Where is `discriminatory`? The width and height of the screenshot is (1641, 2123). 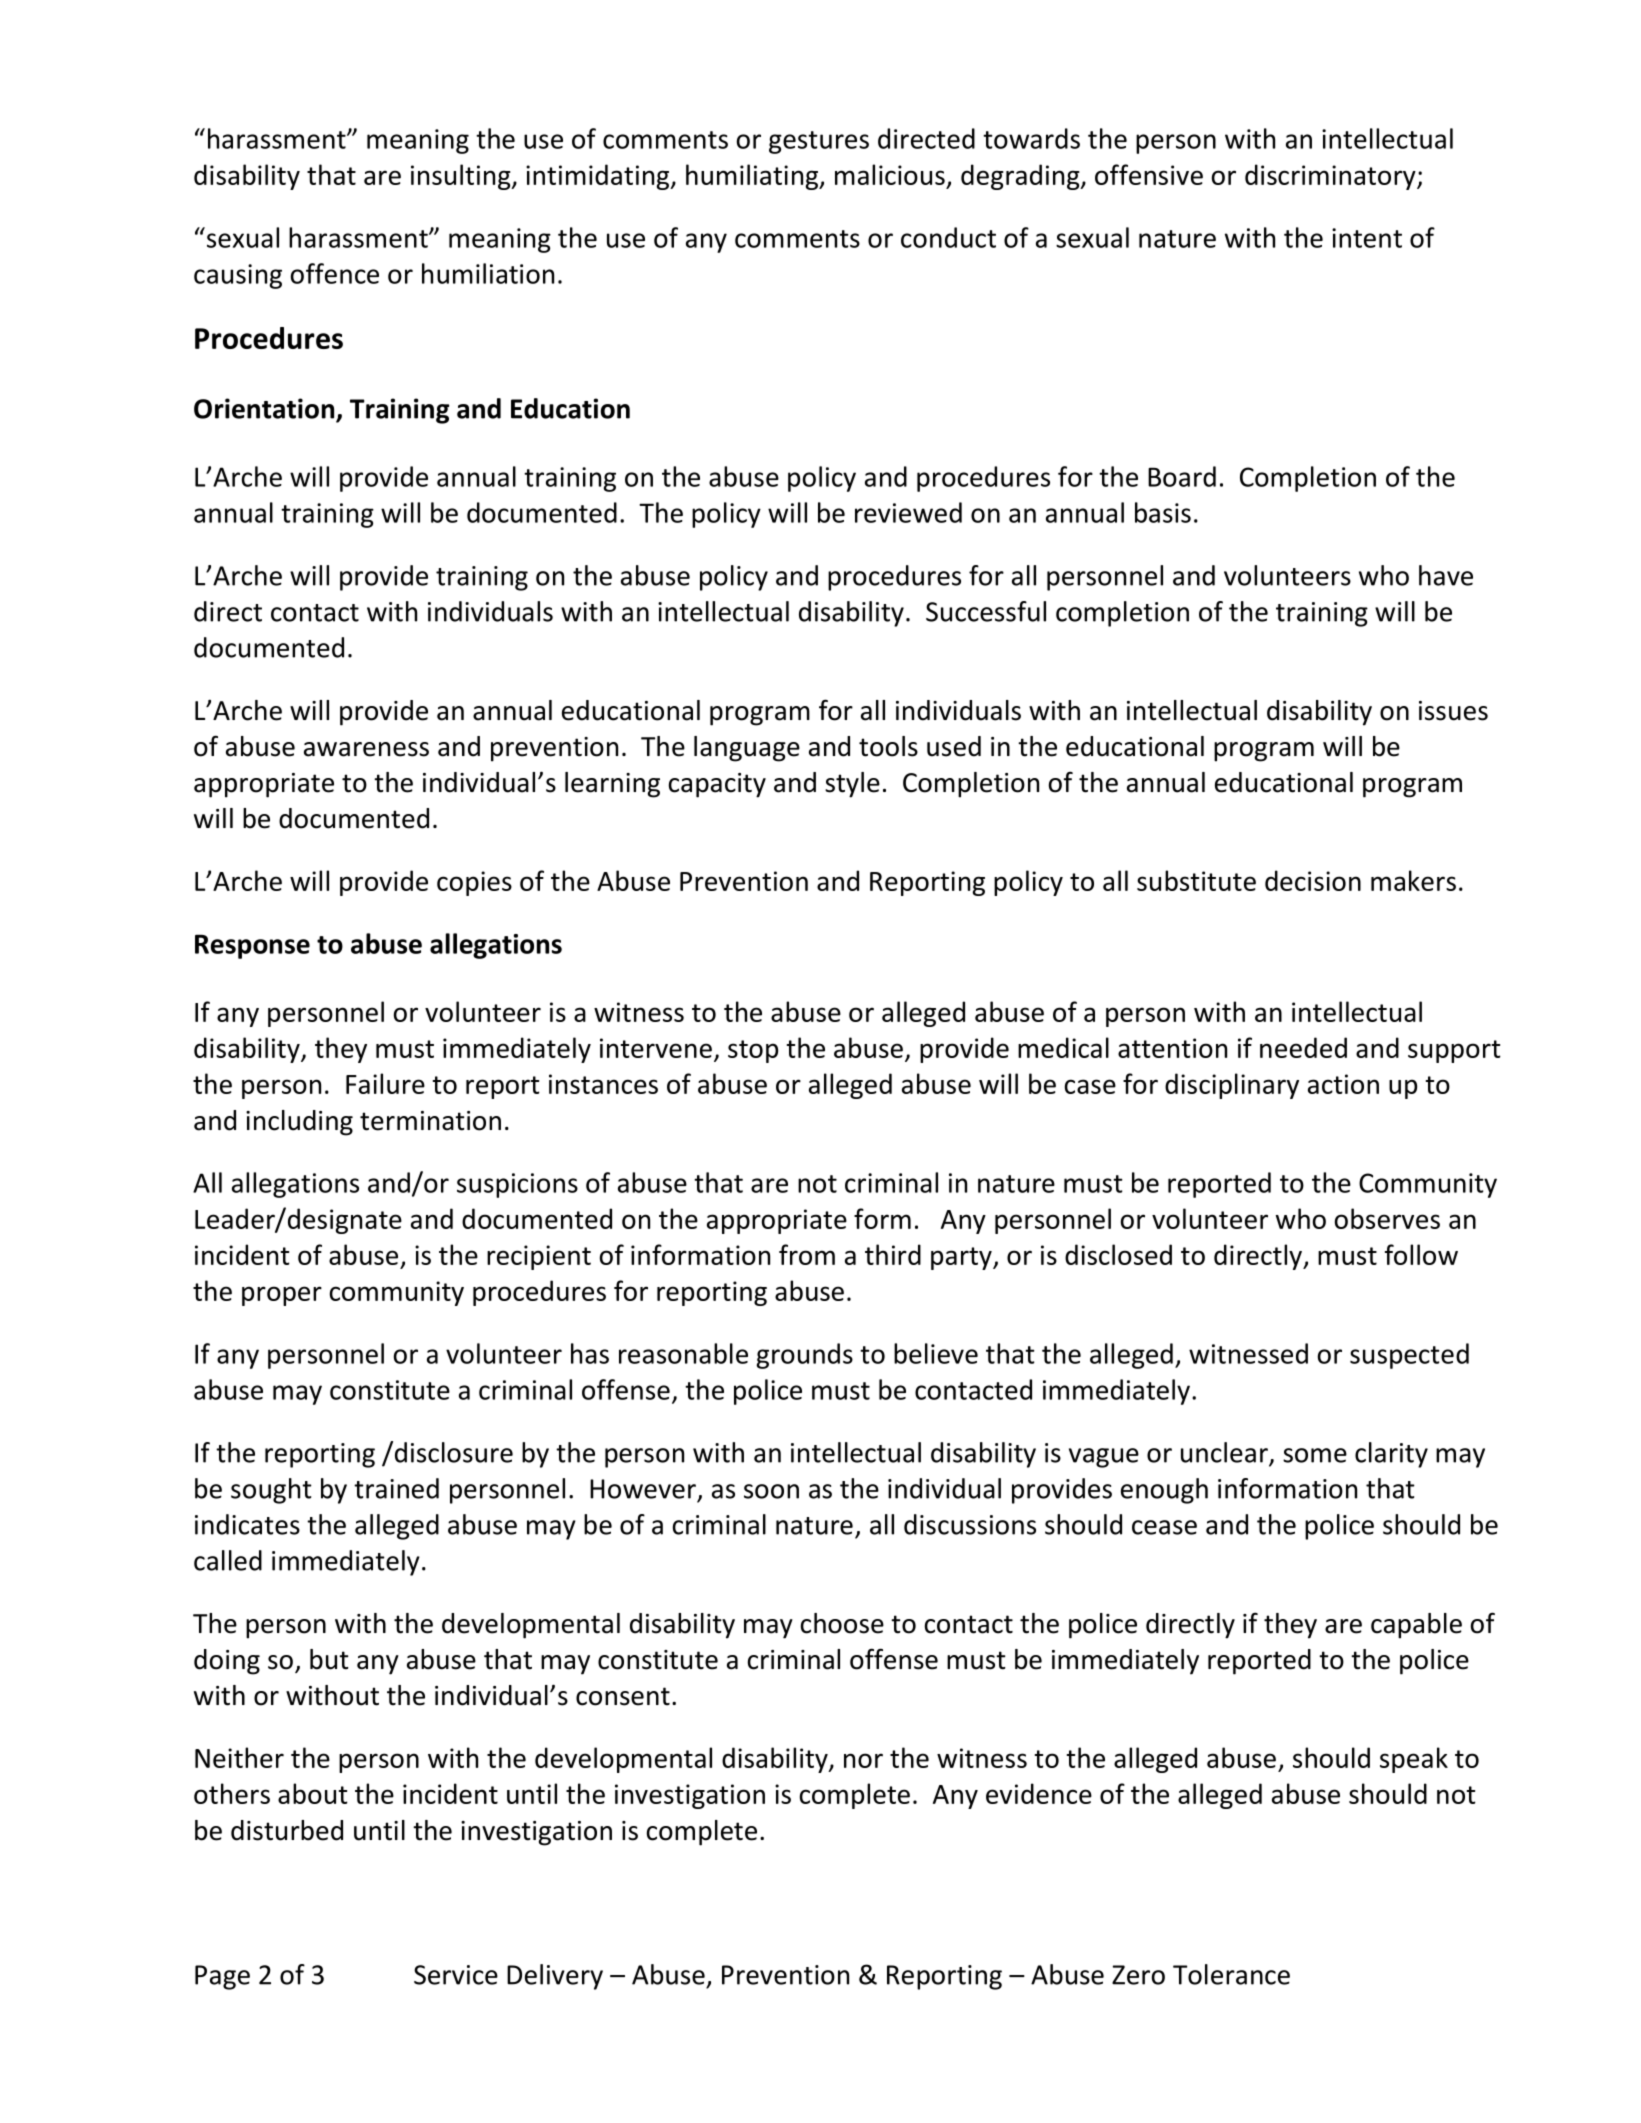
discriminatory is located at coordinates (1331, 177).
